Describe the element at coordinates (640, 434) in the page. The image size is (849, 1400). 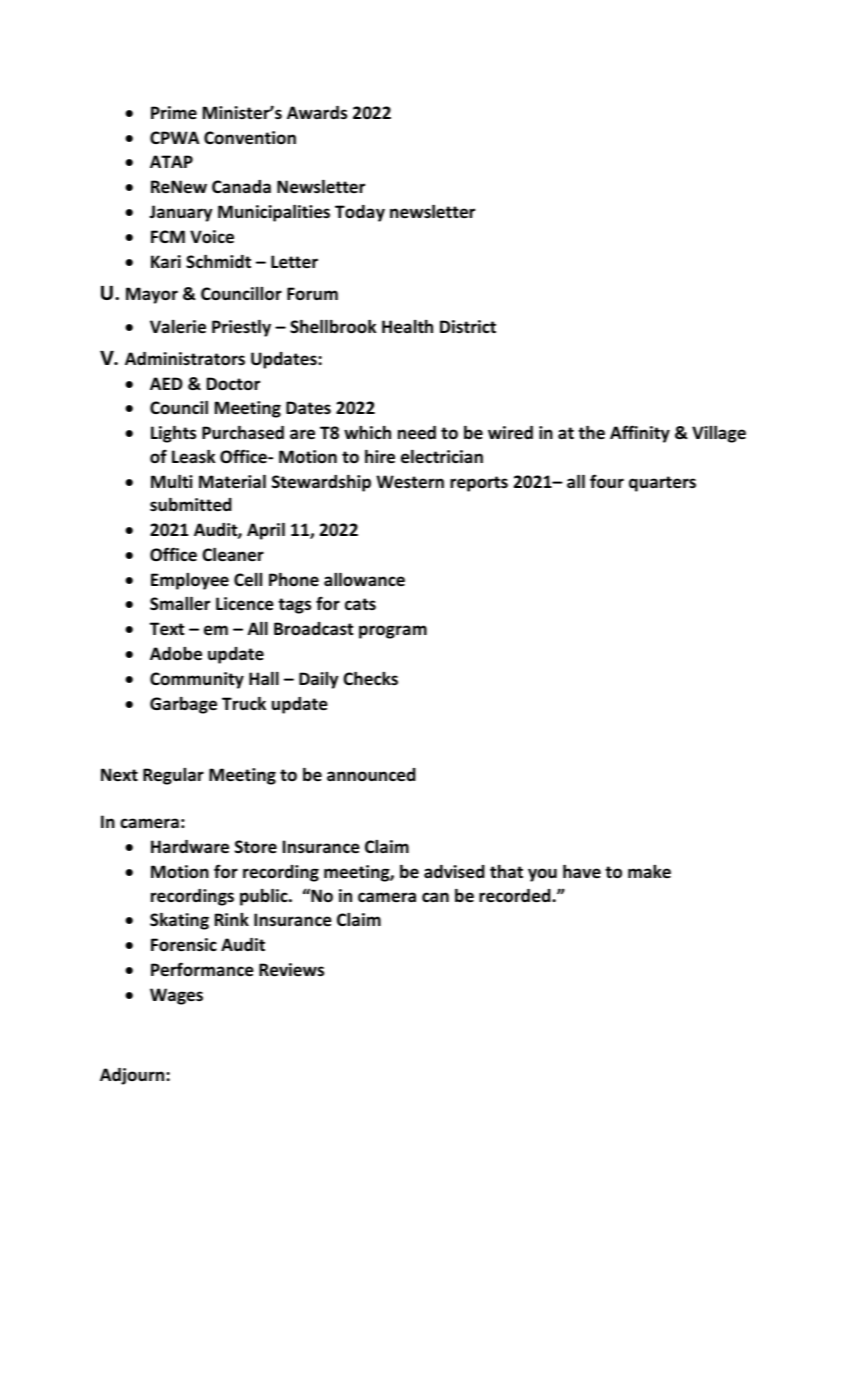
I see `Affinity` at that location.
